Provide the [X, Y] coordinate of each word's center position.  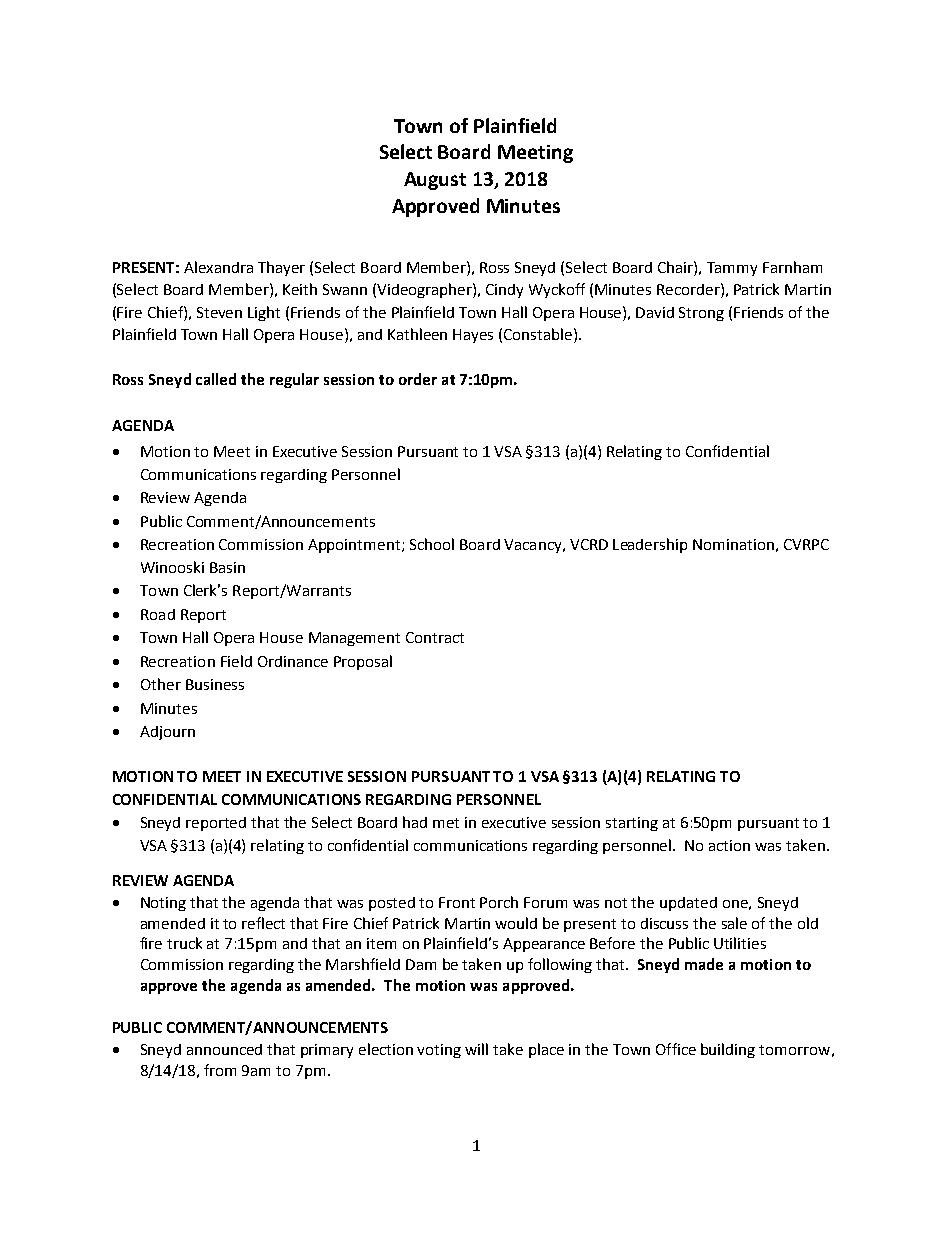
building [728, 1050]
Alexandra [218, 267]
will [476, 1049]
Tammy [732, 269]
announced [224, 1049]
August [435, 181]
